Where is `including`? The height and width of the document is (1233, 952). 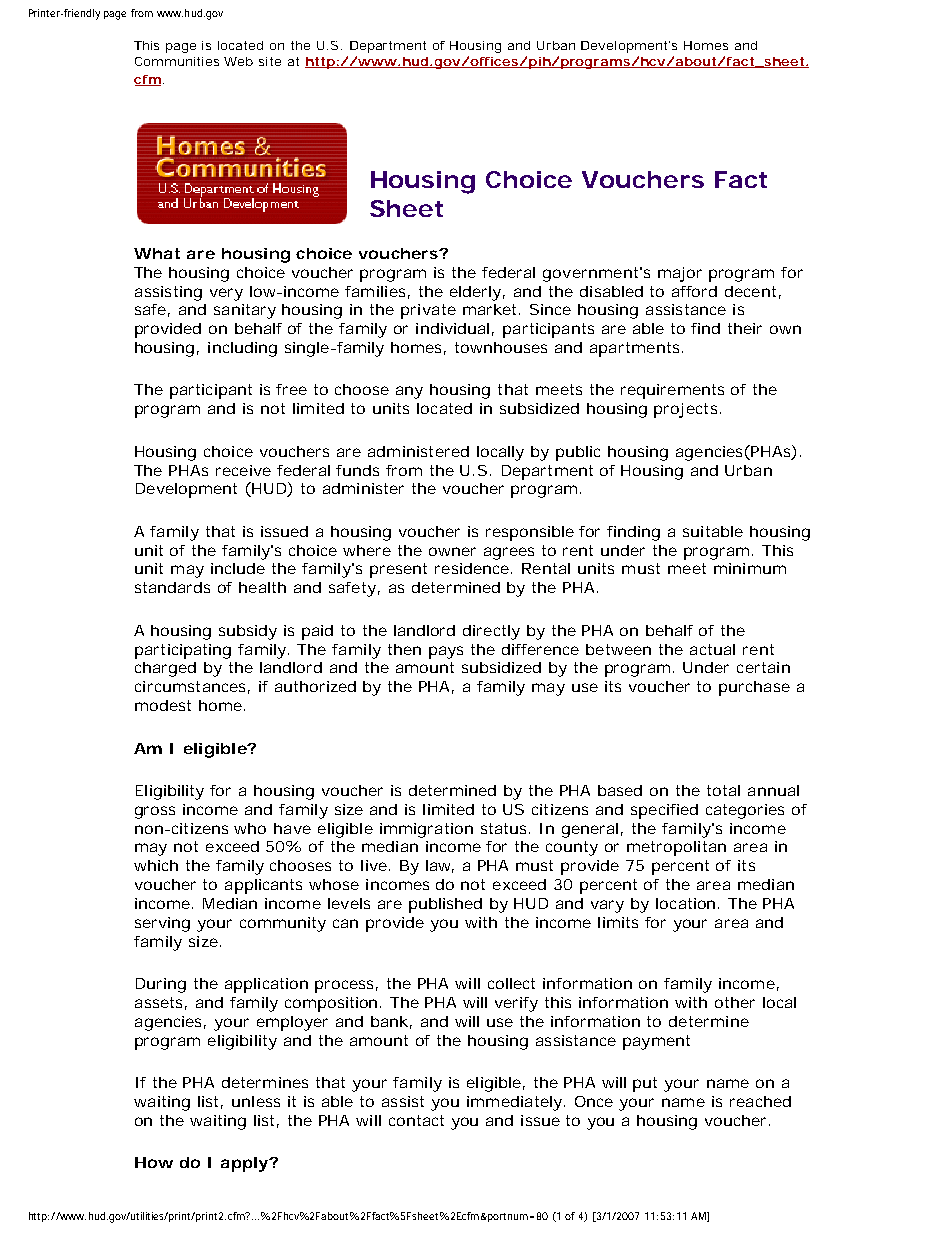 including is located at coordinates (242, 349).
